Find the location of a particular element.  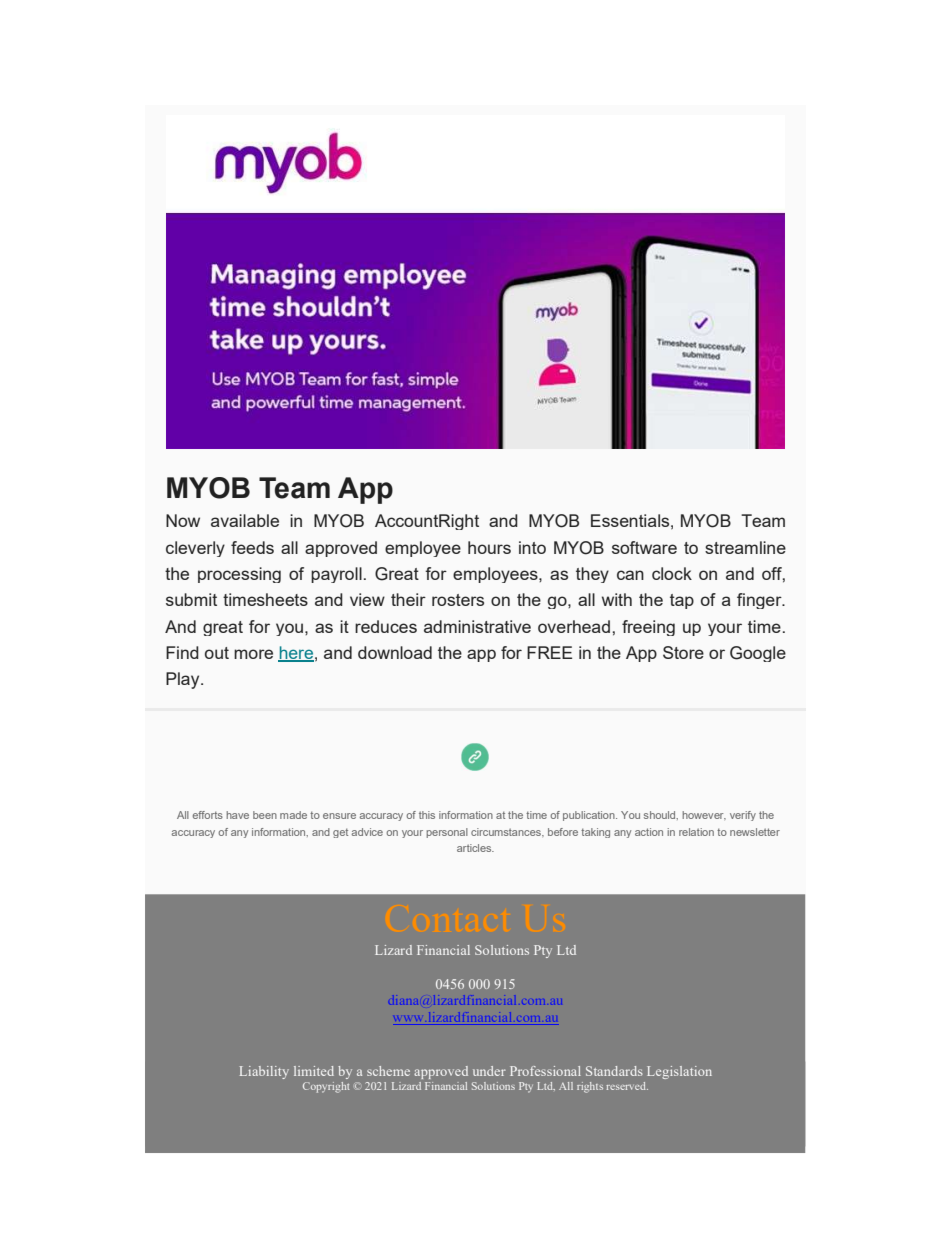

under is located at coordinates (489, 1071).
